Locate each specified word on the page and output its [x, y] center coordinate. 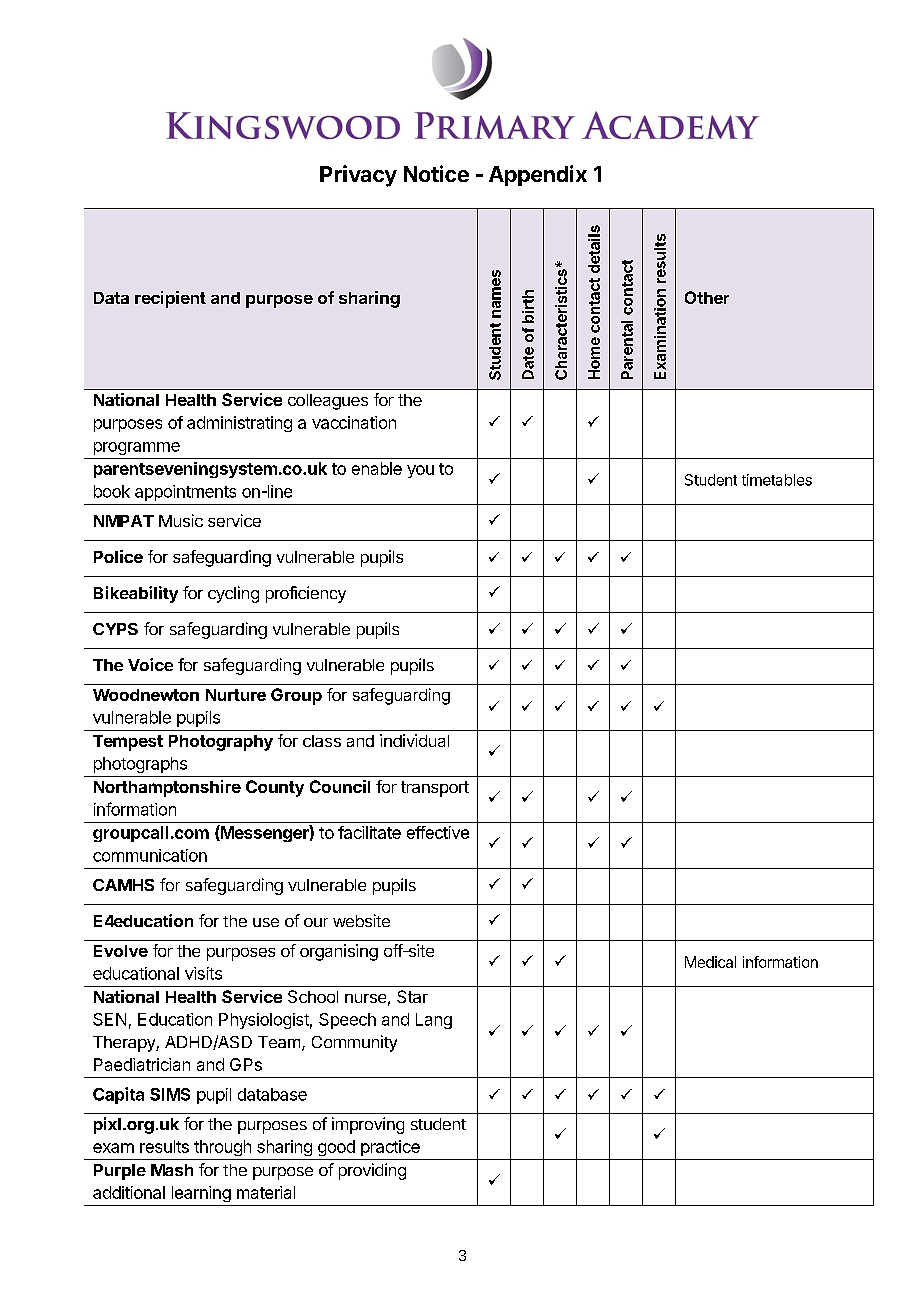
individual [414, 740]
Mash [172, 1170]
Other [707, 297]
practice [390, 1148]
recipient [170, 299]
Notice [436, 173]
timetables [777, 480]
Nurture [236, 695]
